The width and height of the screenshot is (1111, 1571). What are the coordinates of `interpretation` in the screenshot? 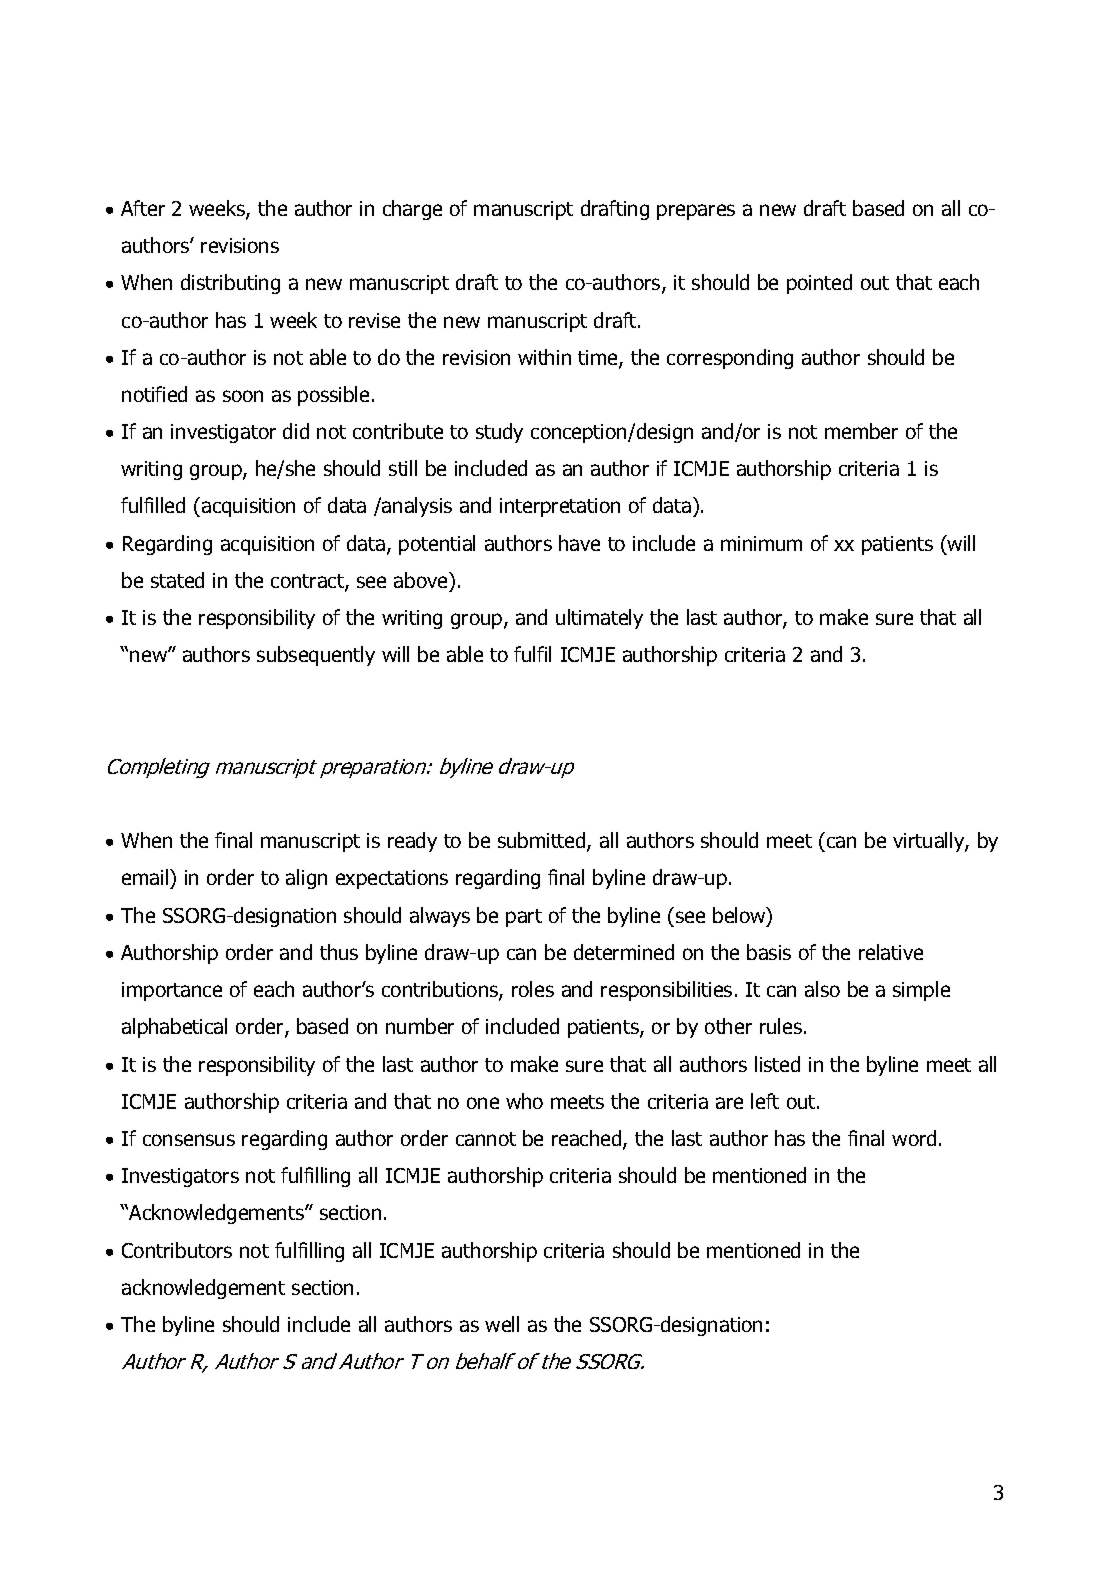 It's located at (560, 507).
